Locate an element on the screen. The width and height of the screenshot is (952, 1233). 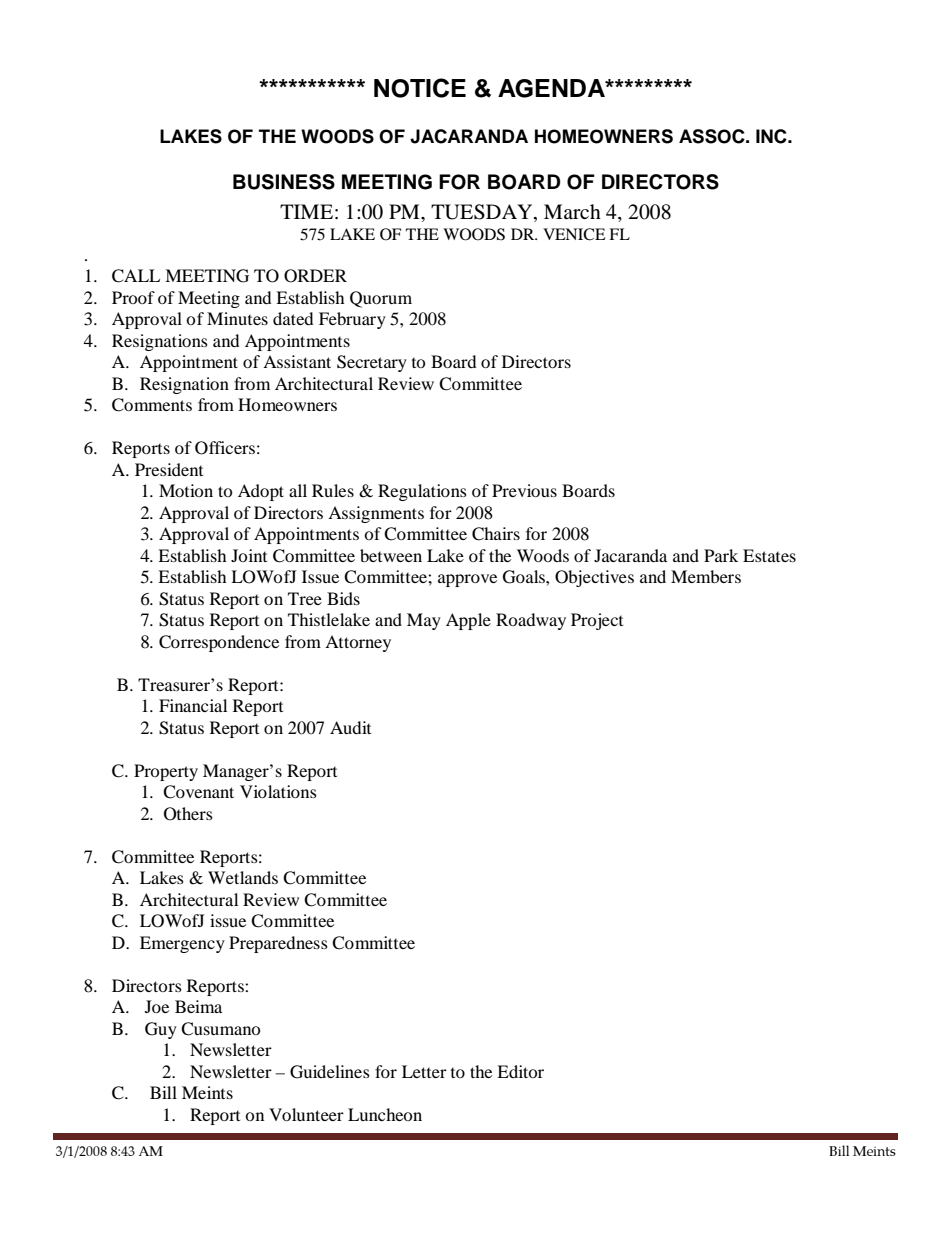
NOTICE is located at coordinates (420, 88).
